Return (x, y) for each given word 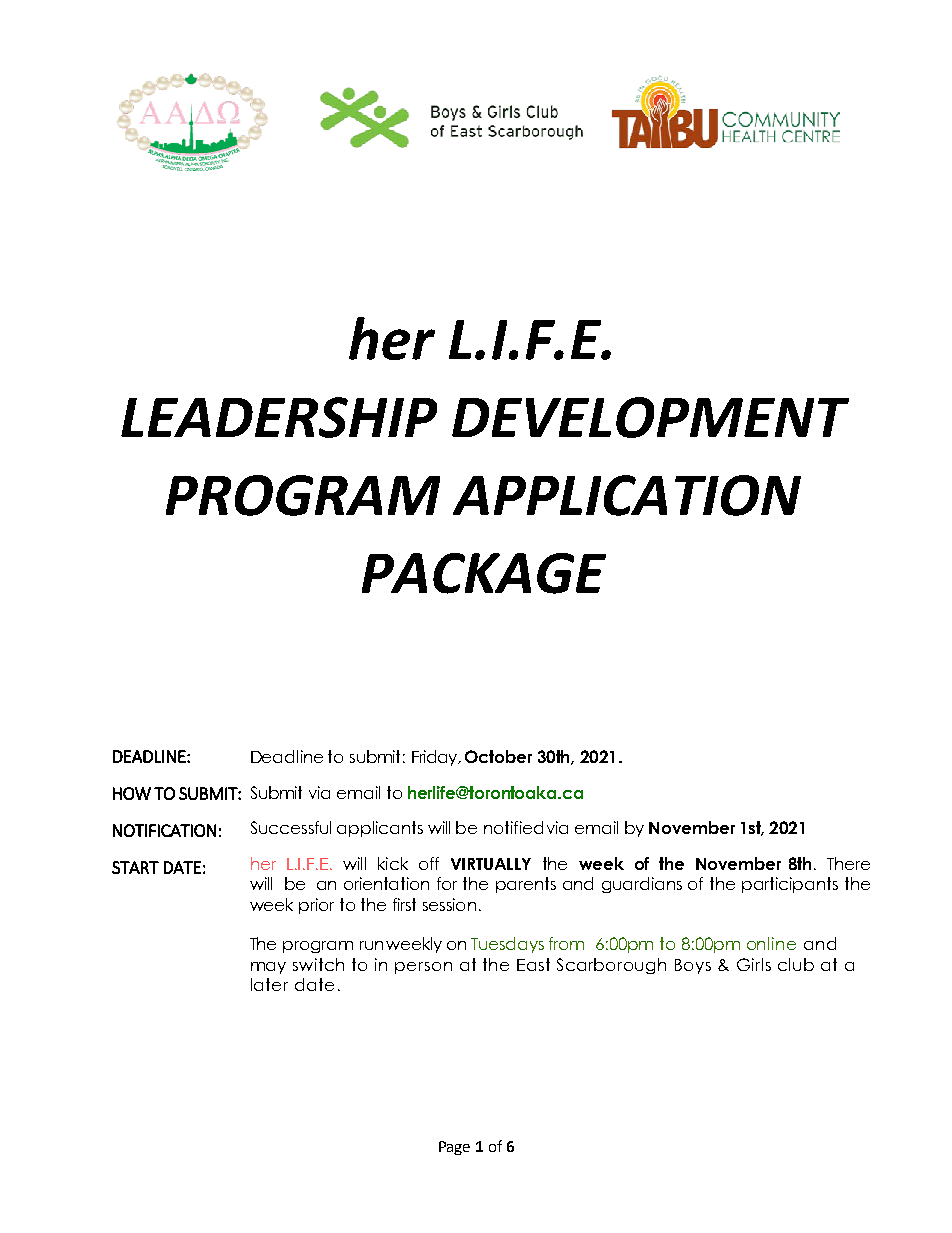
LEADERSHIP (279, 417)
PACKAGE (484, 573)
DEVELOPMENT (650, 417)
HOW (132, 793)
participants (790, 885)
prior (316, 906)
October (498, 756)
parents (526, 885)
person (423, 968)
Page (454, 1148)
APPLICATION (627, 495)
